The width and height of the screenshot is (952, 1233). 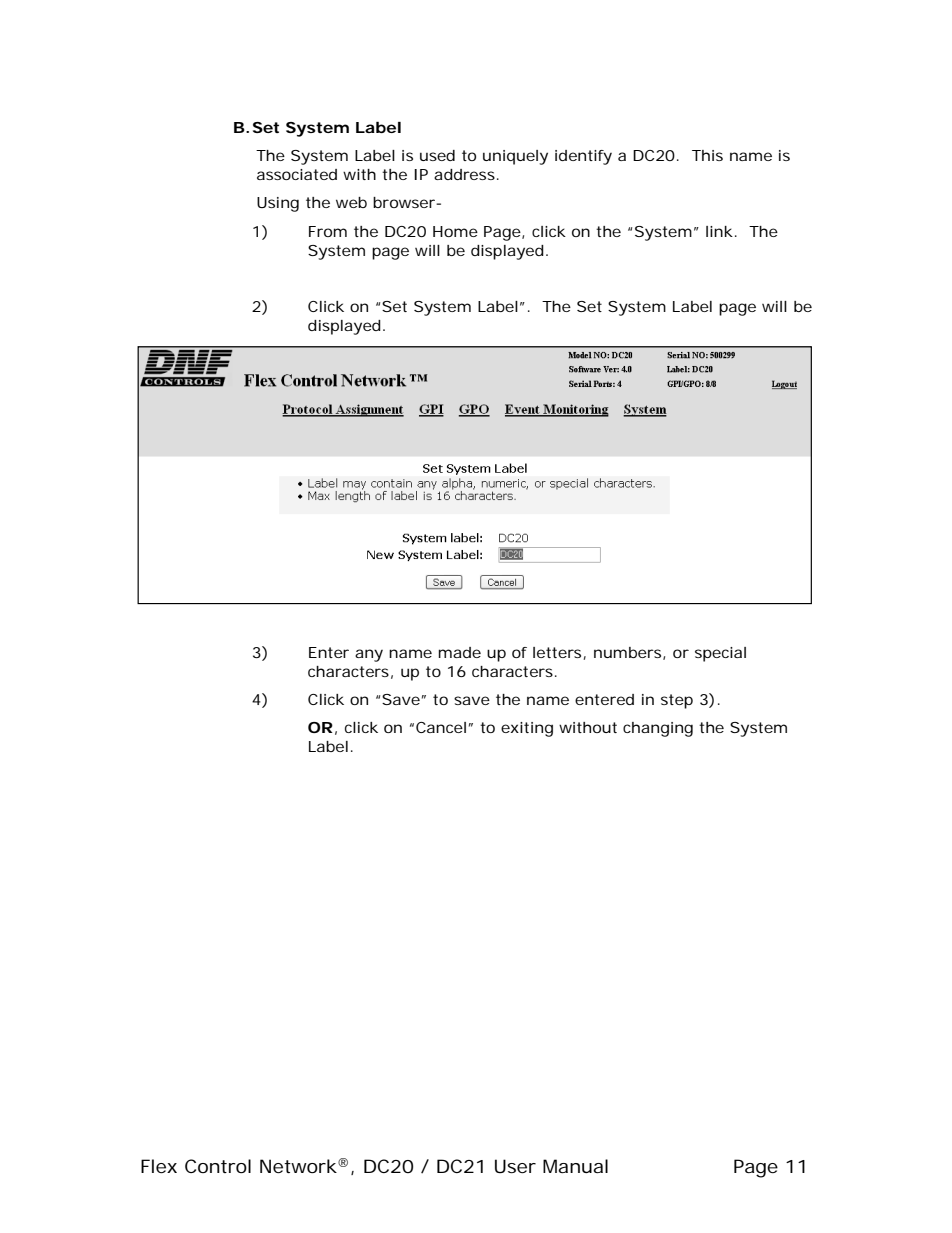 I want to click on Home, so click(x=455, y=231).
